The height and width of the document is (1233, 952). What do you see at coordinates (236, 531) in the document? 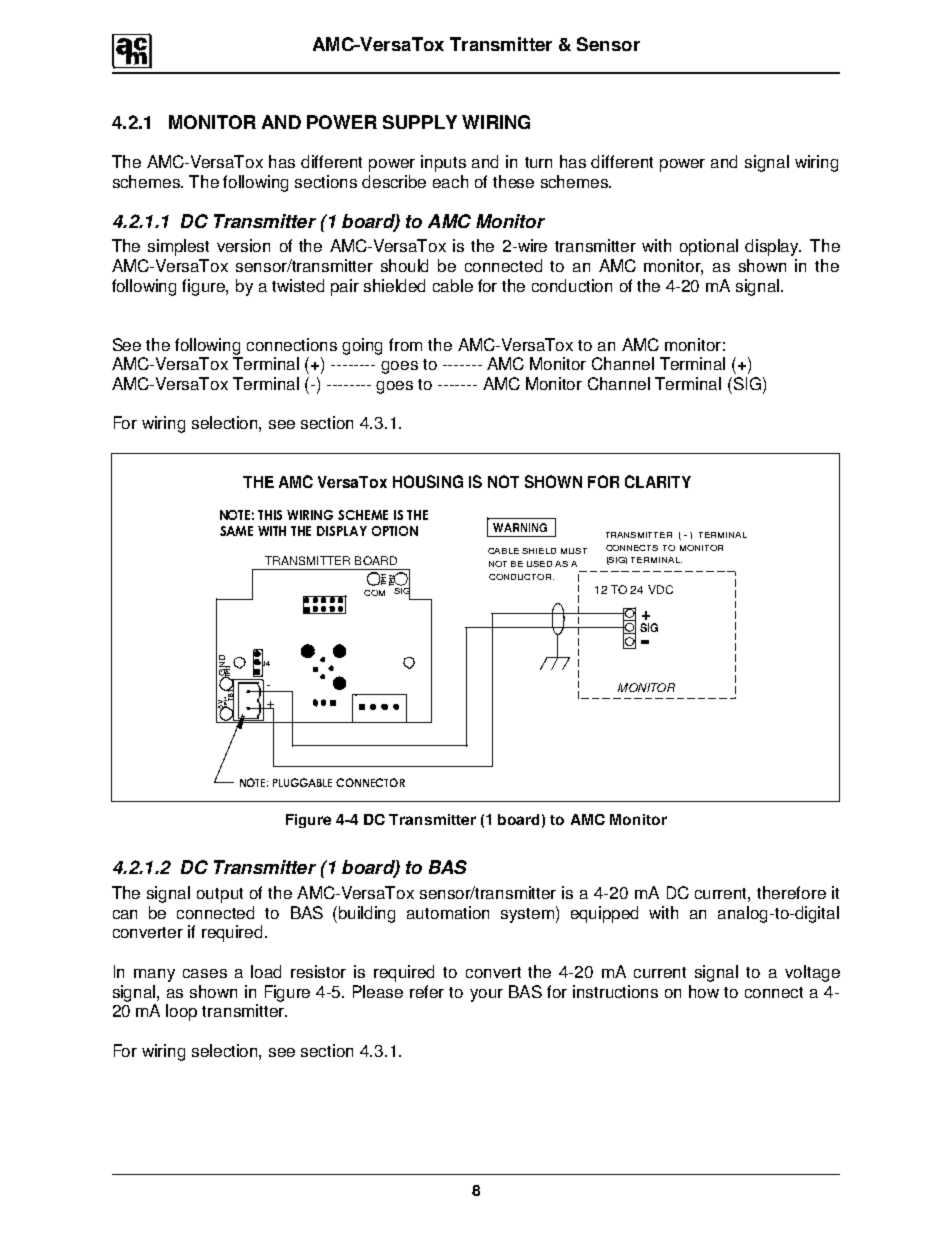
I see `SAME` at bounding box center [236, 531].
